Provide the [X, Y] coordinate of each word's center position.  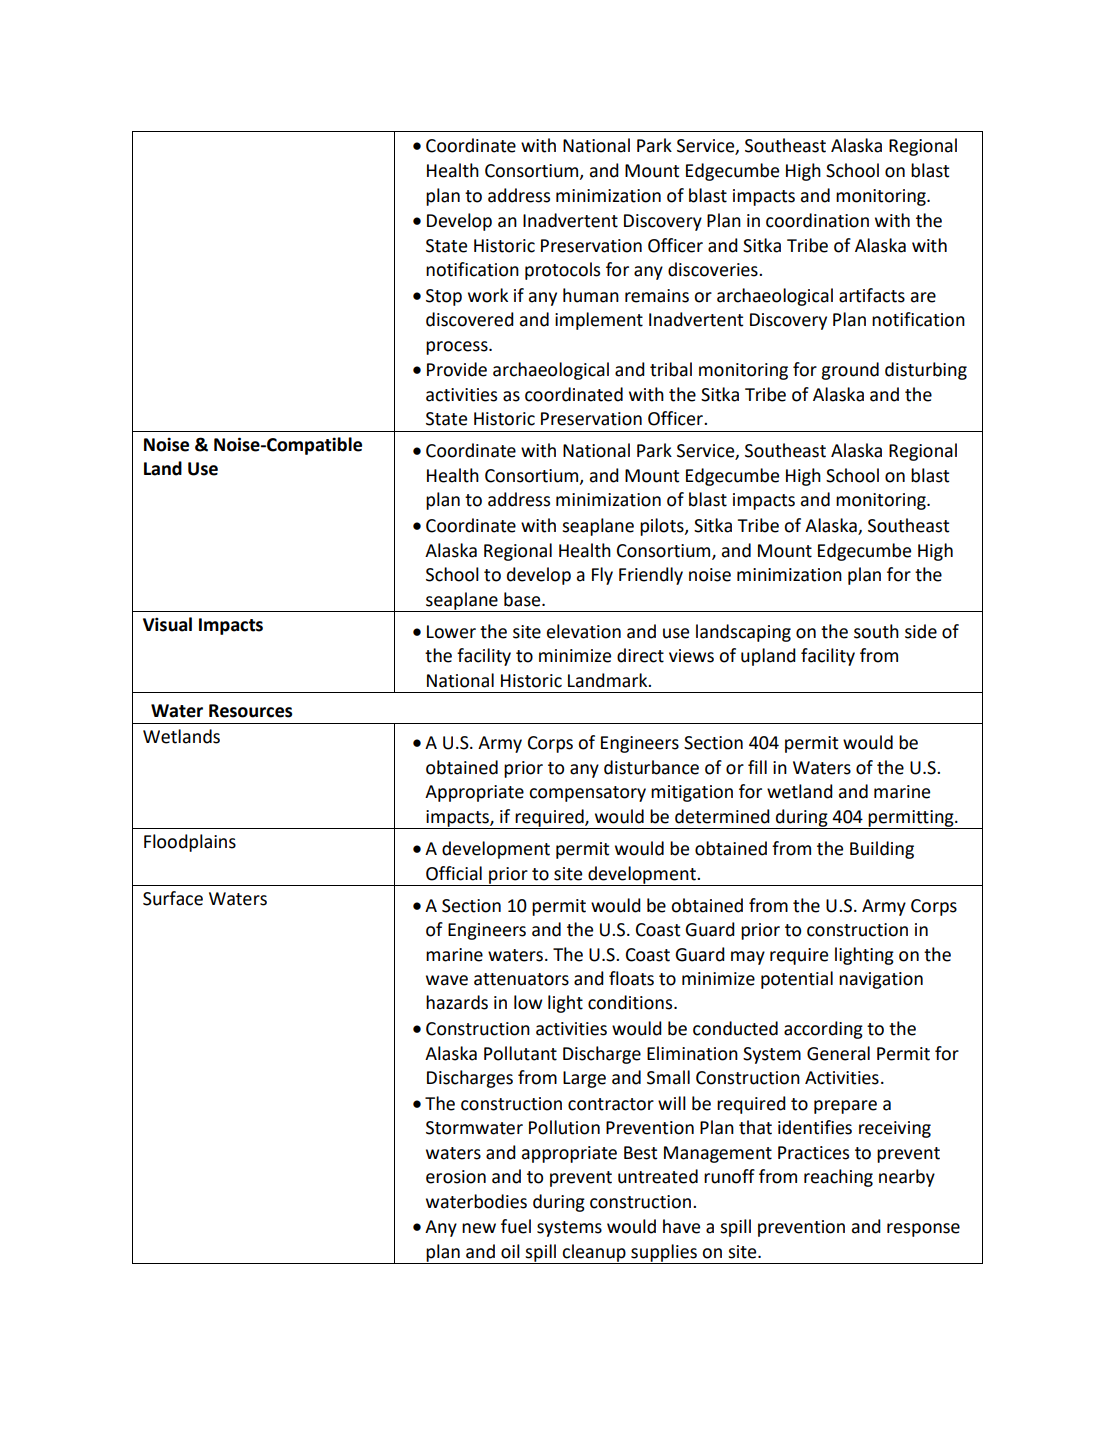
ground [850, 371]
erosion [456, 1177]
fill [757, 767]
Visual [167, 624]
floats [631, 978]
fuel [516, 1226]
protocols [562, 271]
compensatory [587, 794]
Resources [250, 711]
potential [797, 980]
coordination [817, 220]
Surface [173, 898]
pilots [663, 527]
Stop [444, 297]
